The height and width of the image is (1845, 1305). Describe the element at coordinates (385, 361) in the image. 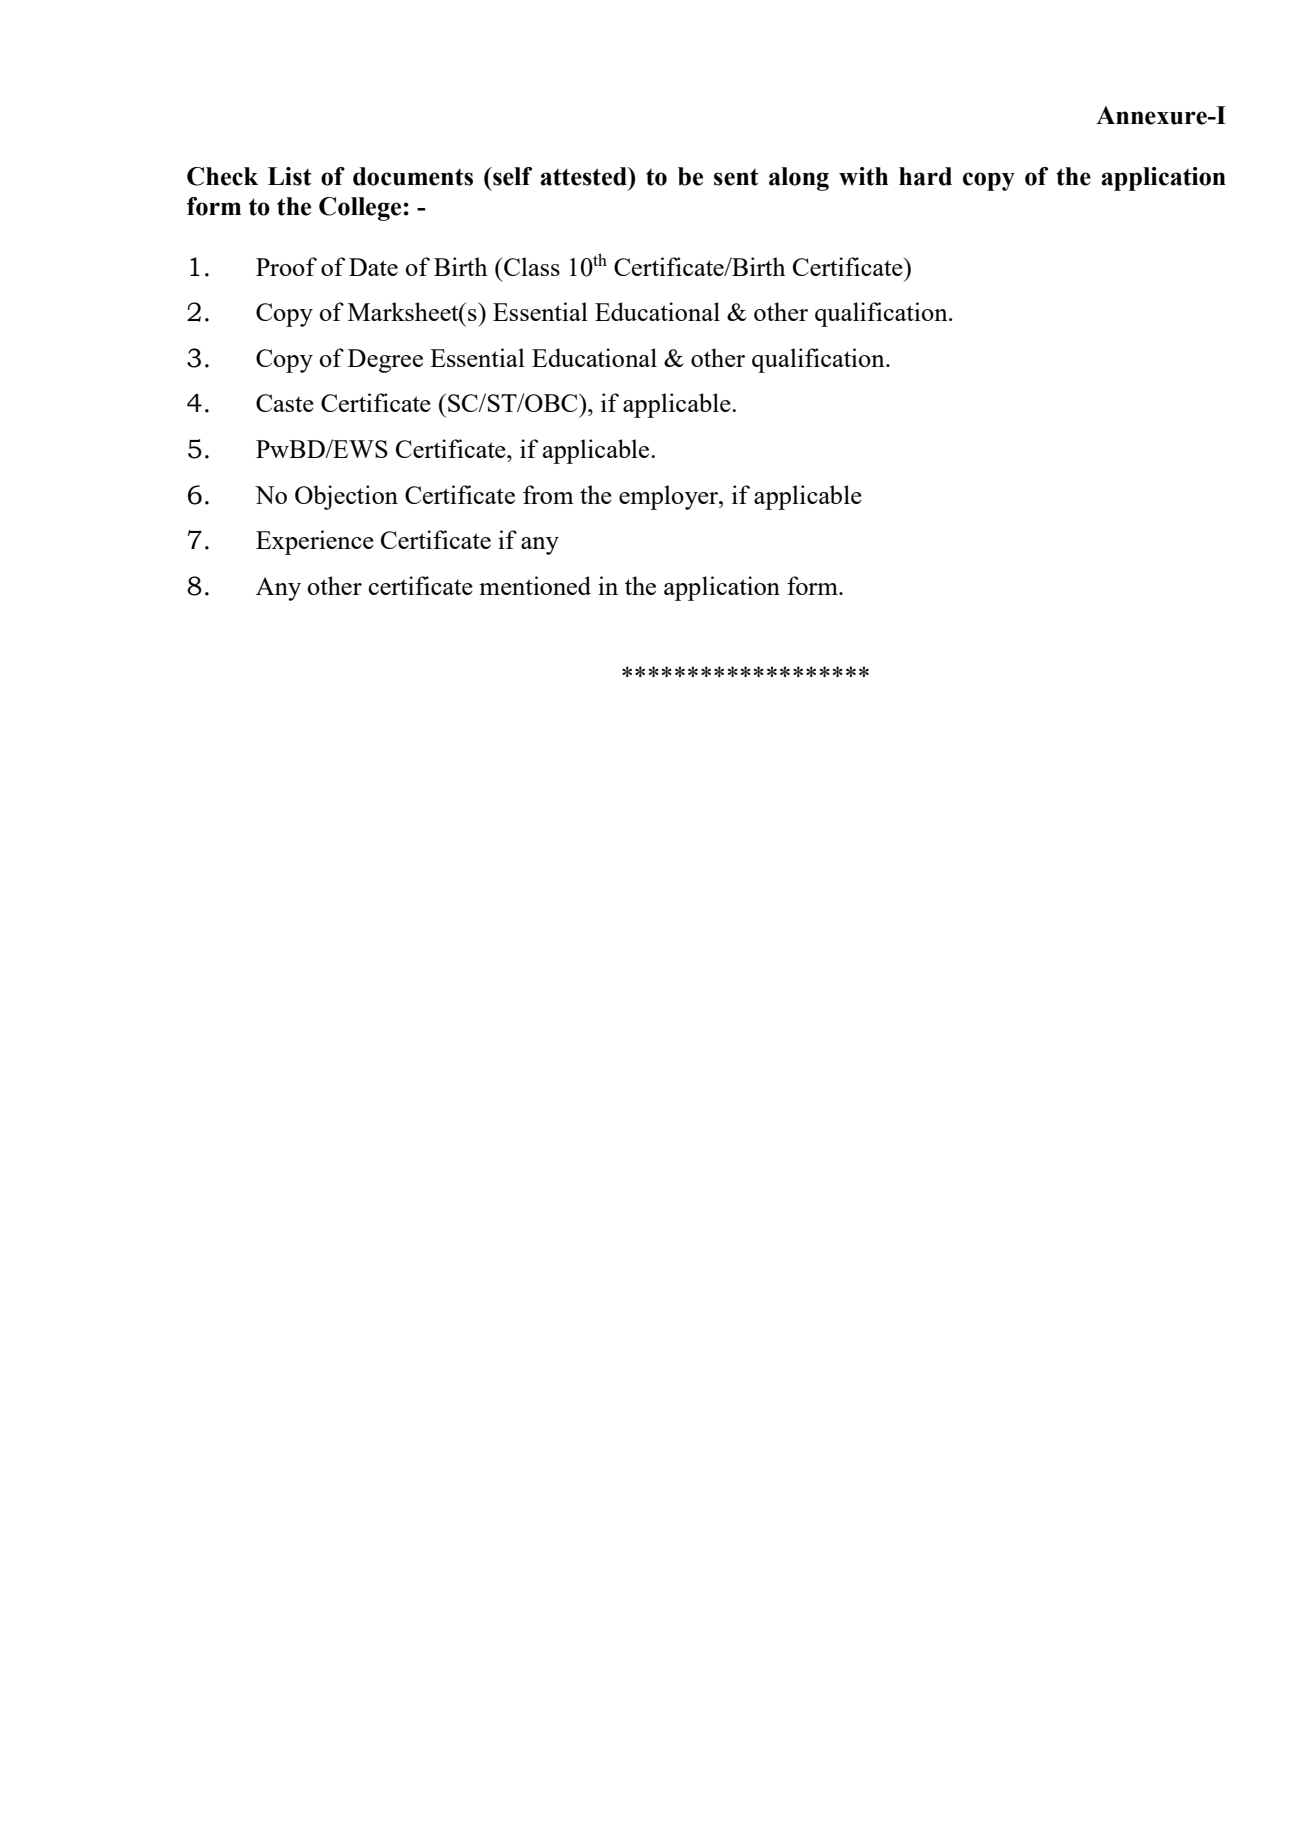

I see `Degree` at that location.
